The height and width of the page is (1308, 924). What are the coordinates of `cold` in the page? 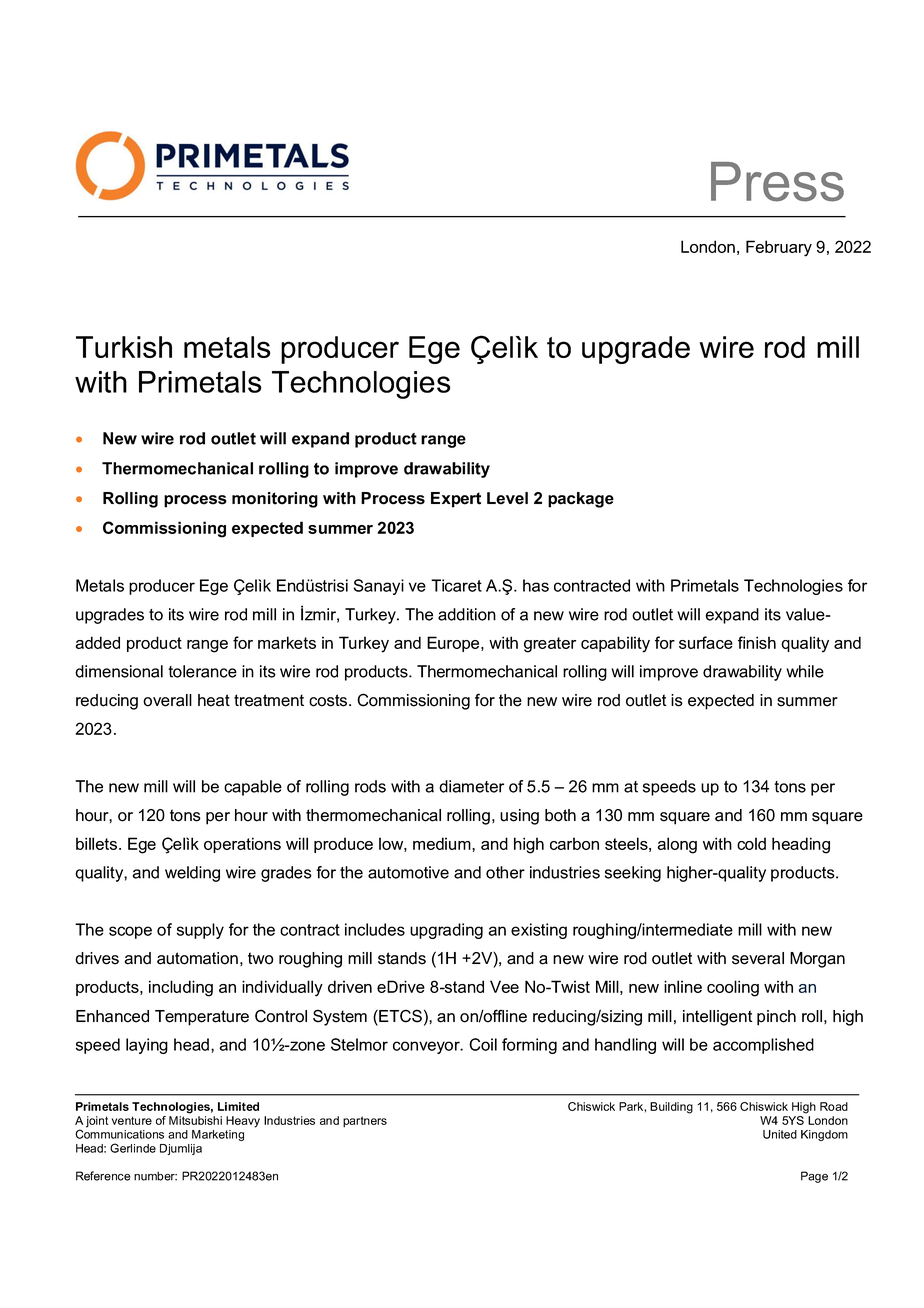 It's located at (751, 843).
